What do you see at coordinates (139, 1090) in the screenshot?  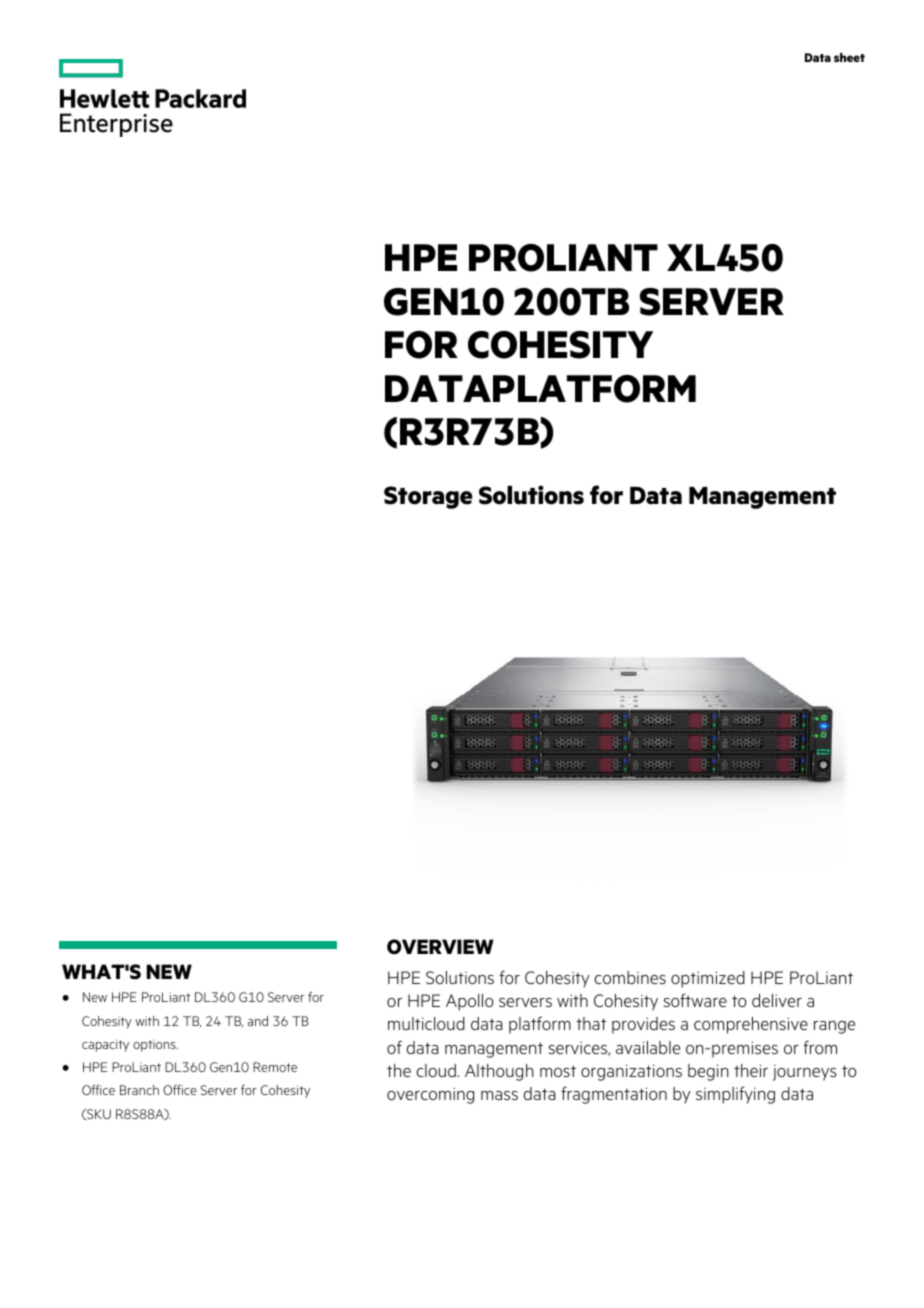 I see `Branch` at bounding box center [139, 1090].
